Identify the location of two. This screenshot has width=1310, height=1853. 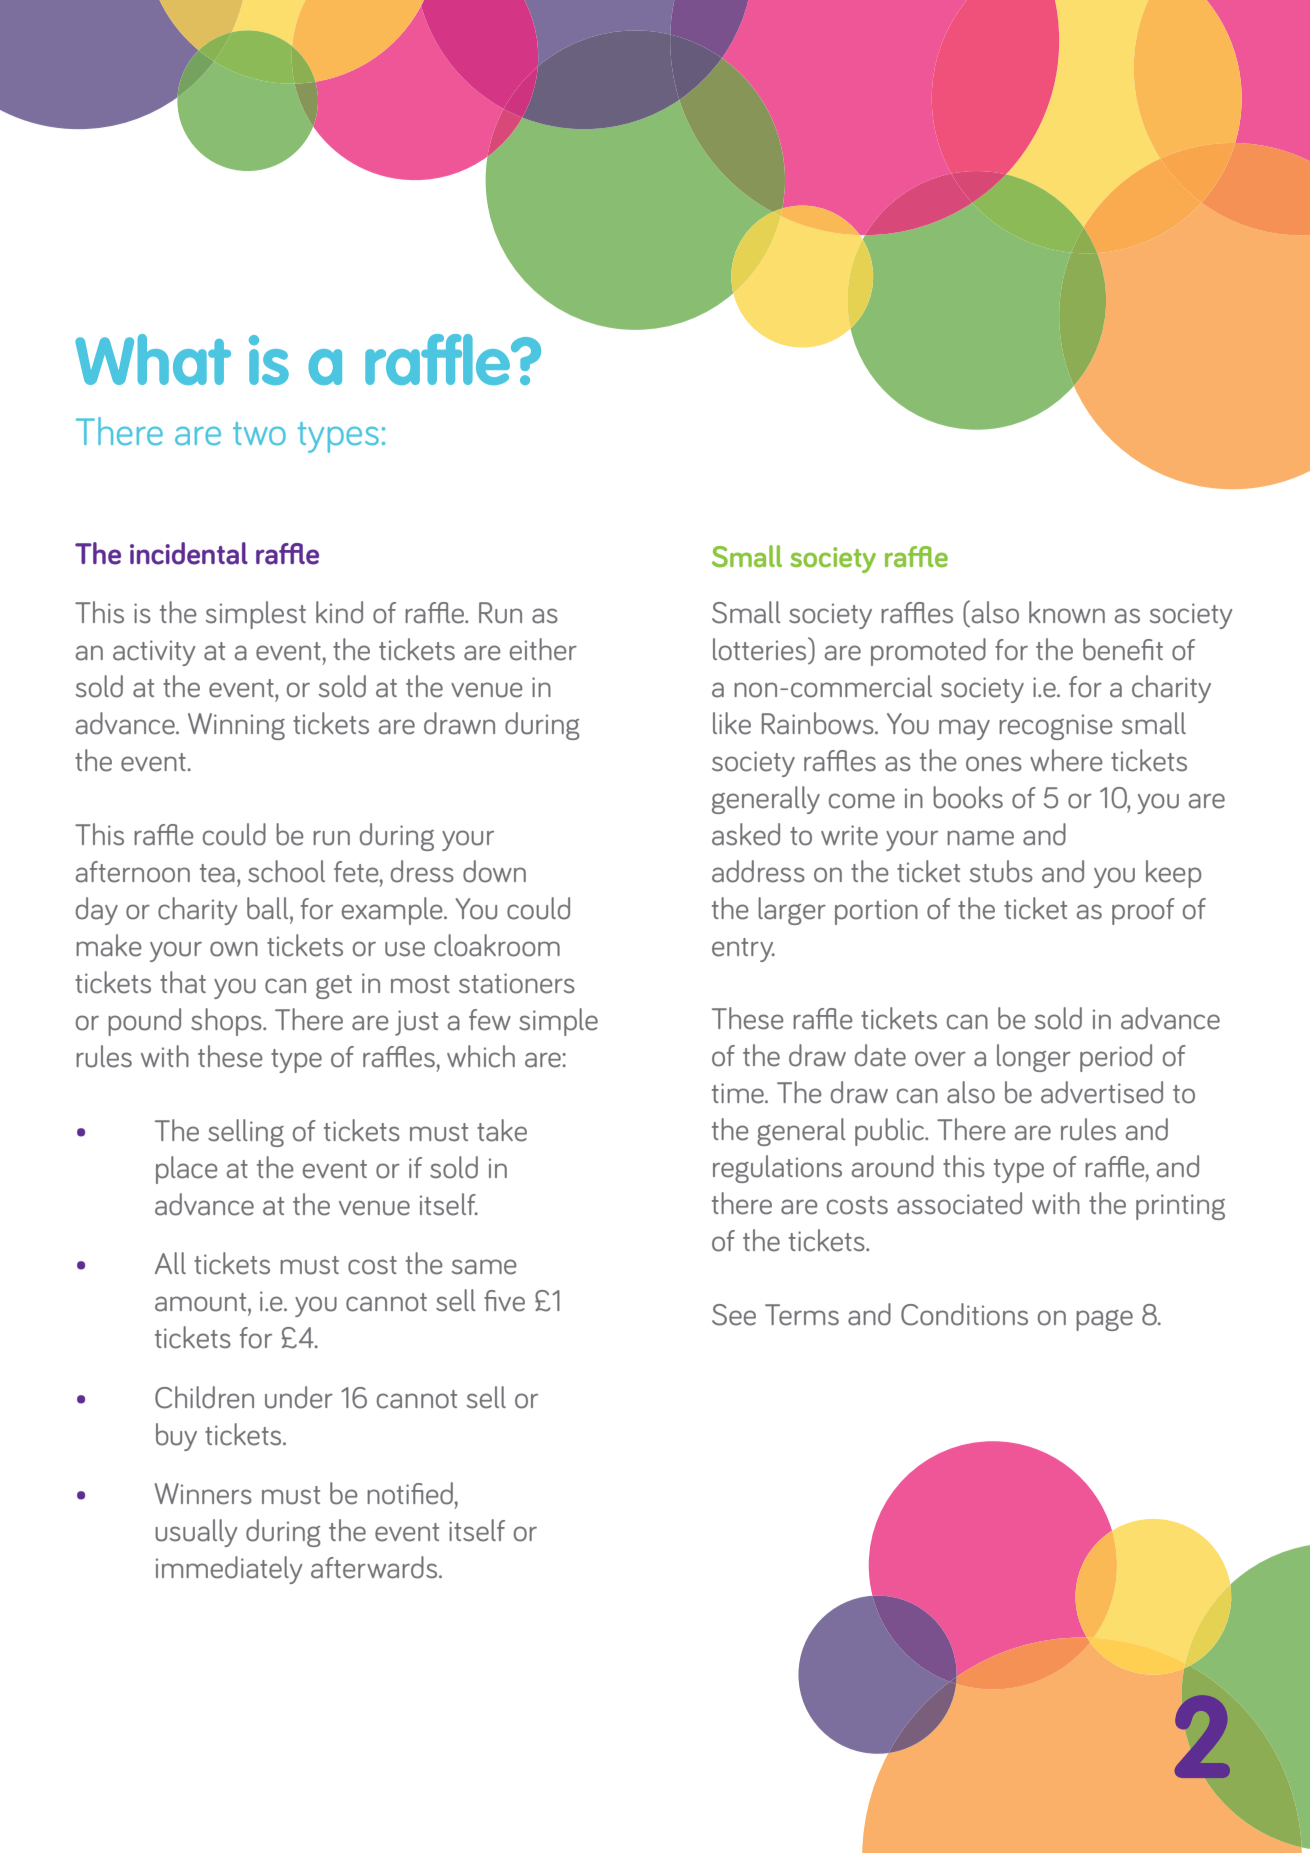
(259, 433).
